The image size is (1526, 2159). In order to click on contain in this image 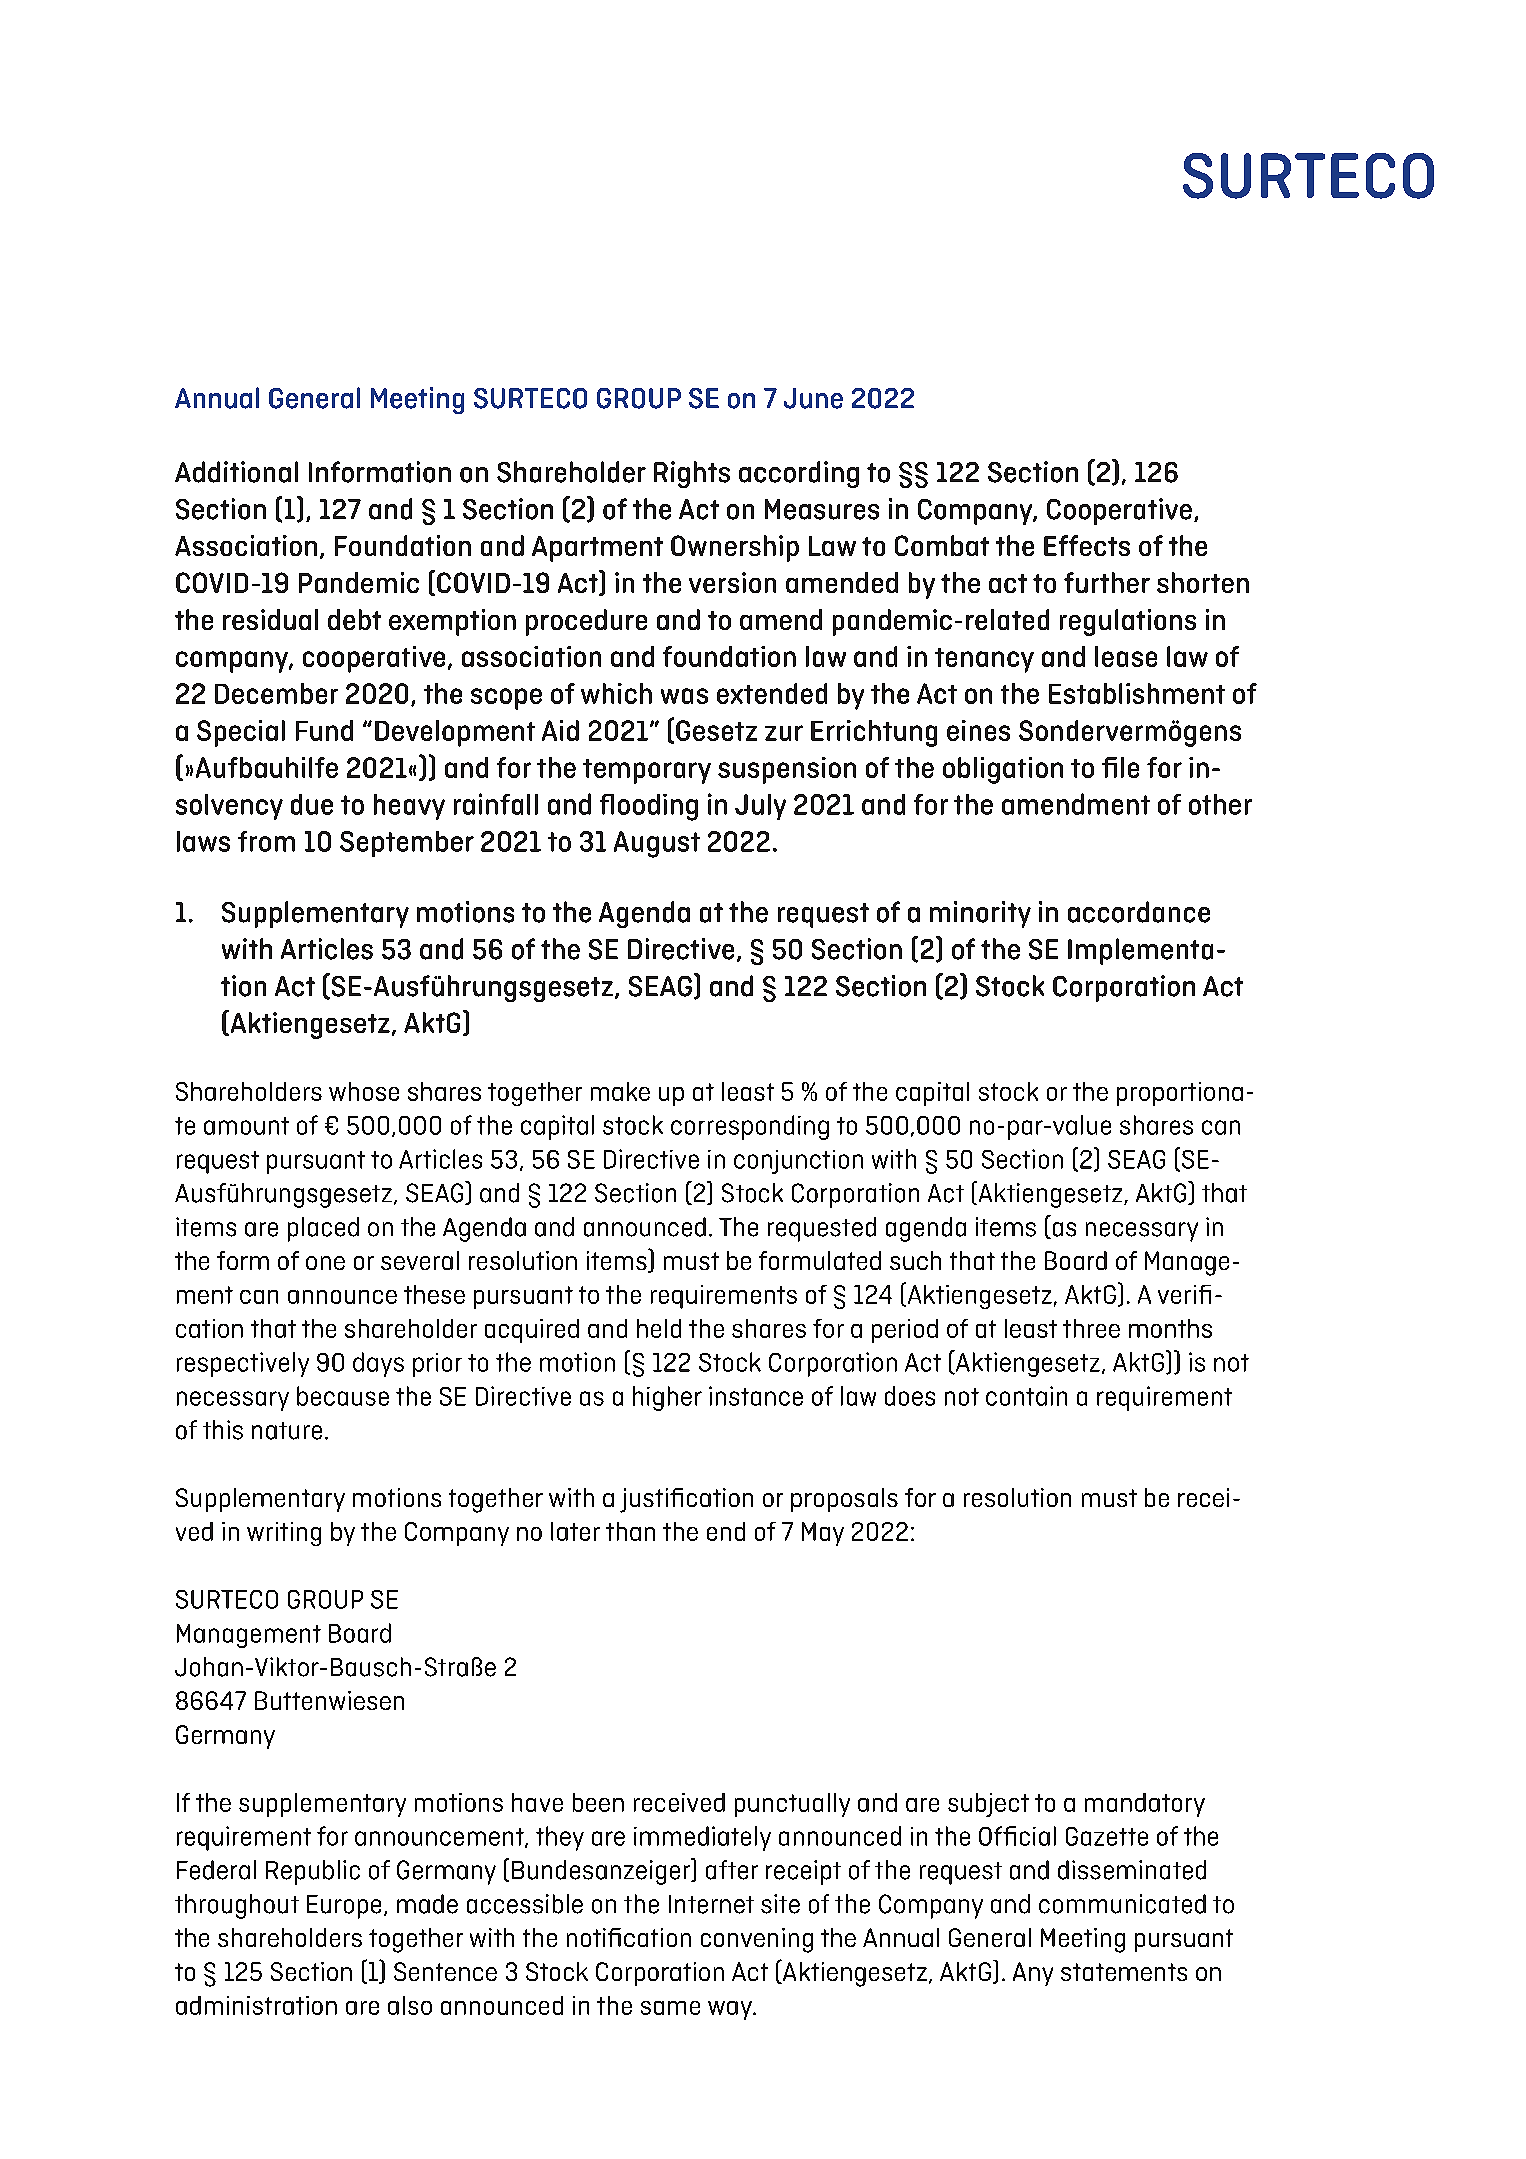, I will do `click(1026, 1396)`.
